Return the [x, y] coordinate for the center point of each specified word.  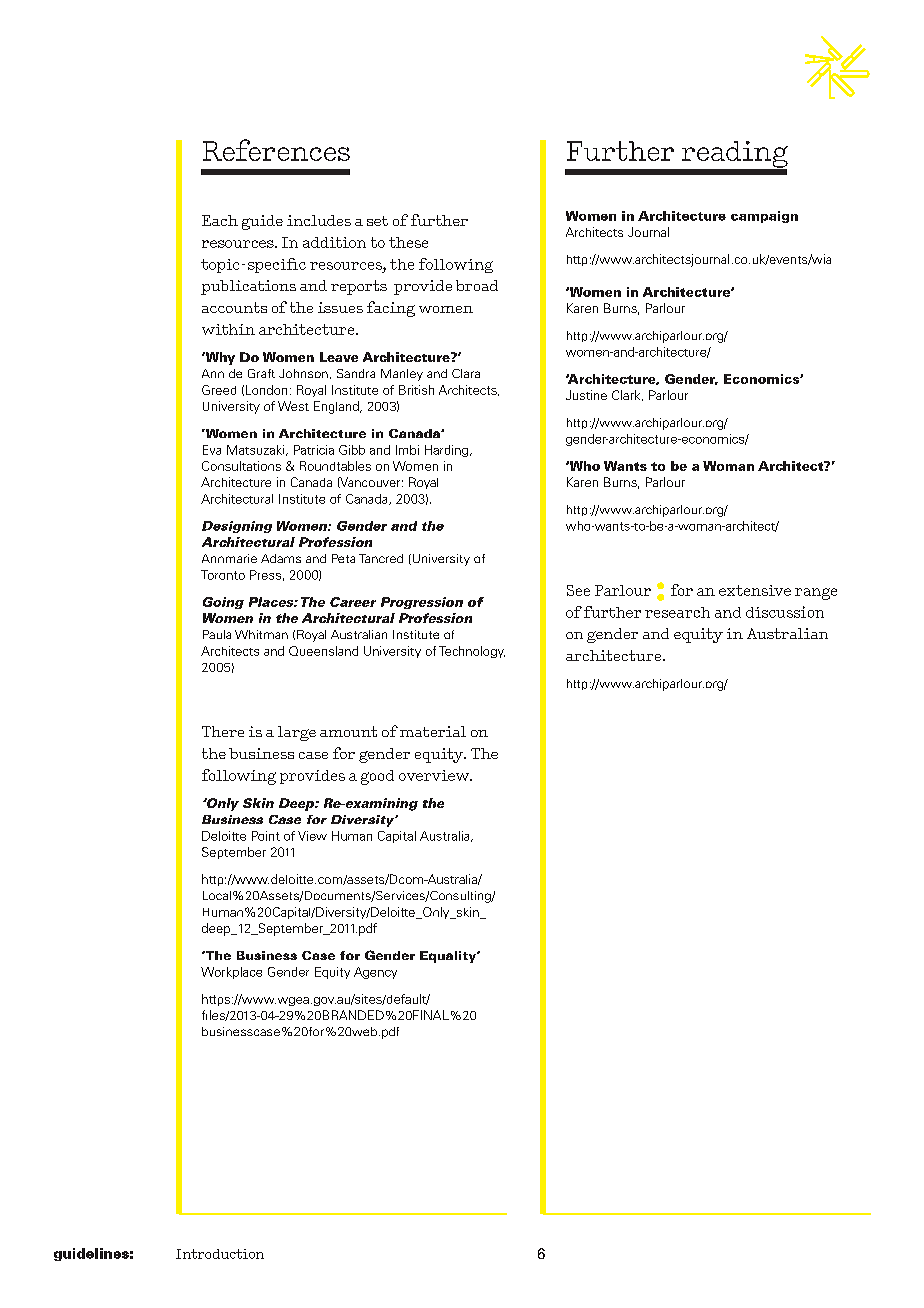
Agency [375, 973]
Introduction [220, 1254]
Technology [472, 652]
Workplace [231, 973]
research [677, 612]
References [276, 150]
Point [266, 836]
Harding [448, 451]
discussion [785, 612]
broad [477, 285]
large [297, 733]
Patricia [314, 450]
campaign [764, 217]
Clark [627, 395]
